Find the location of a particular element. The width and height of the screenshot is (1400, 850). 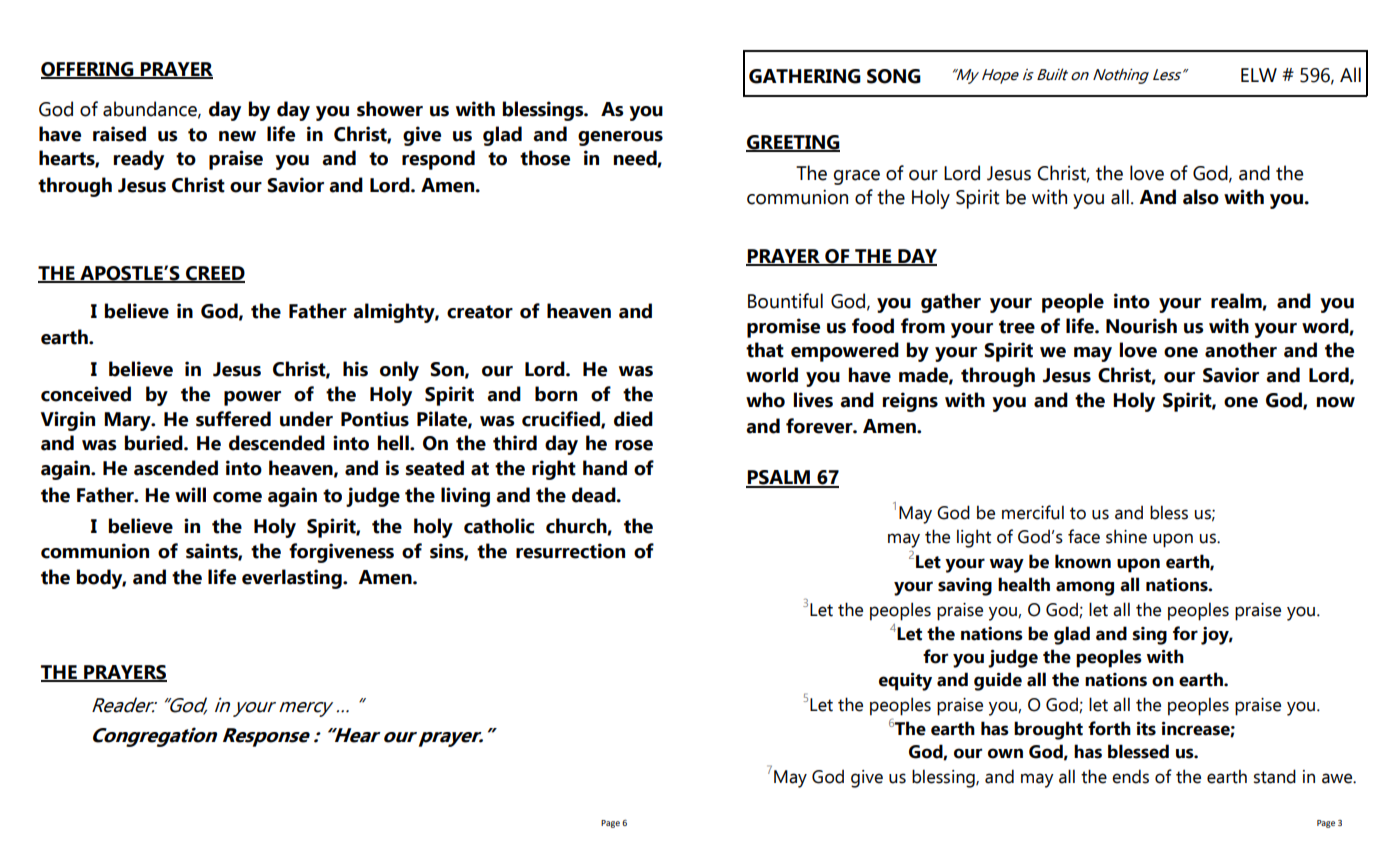

among is located at coordinates (1085, 588).
